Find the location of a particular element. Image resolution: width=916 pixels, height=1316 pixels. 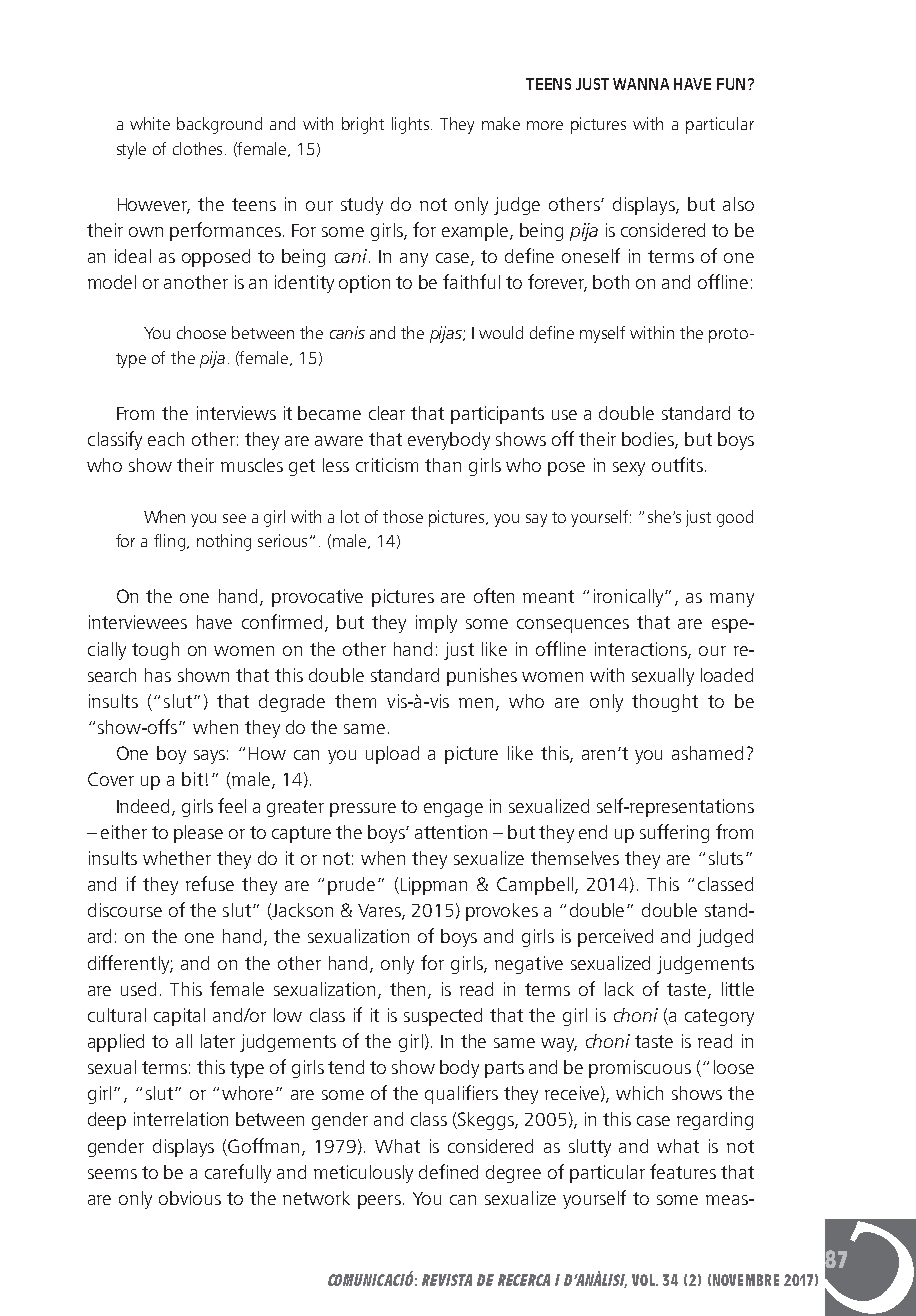

refuse is located at coordinates (210, 883).
